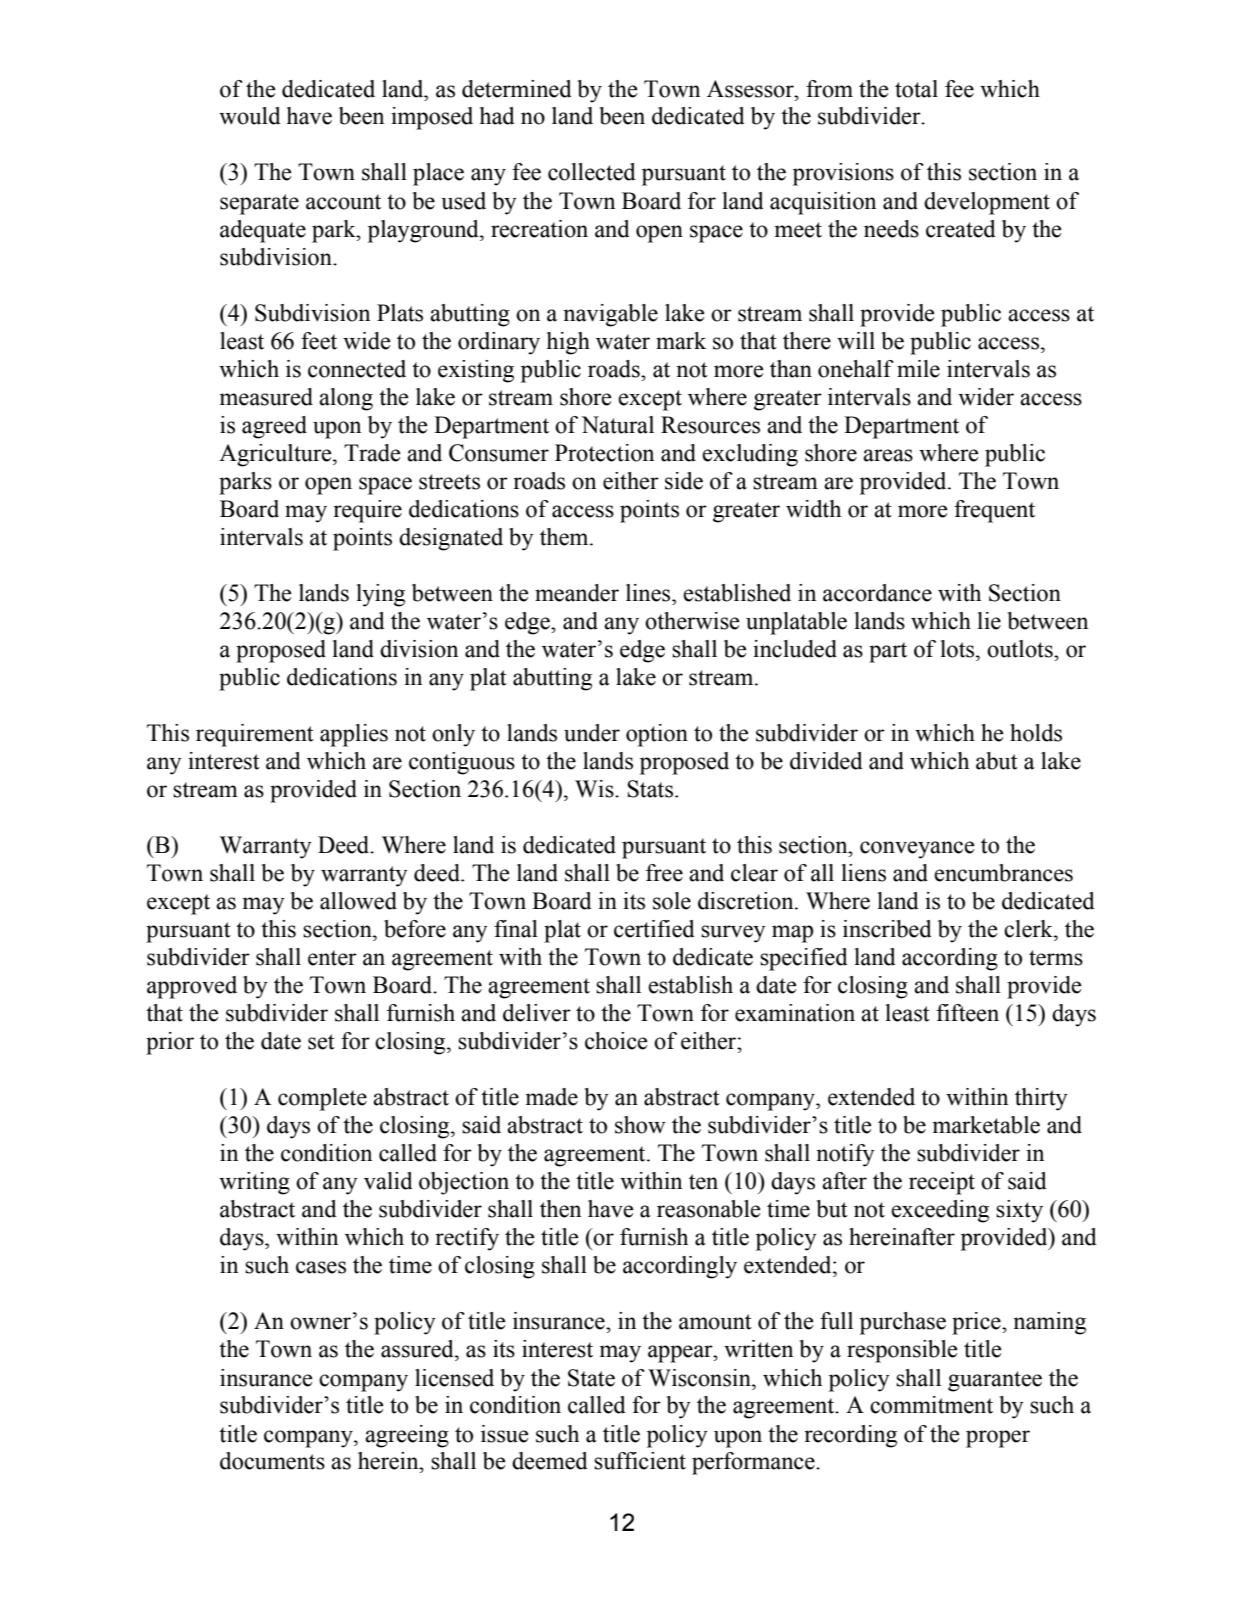 This page has height=1608, width=1243. I want to click on Protection, so click(604, 453).
